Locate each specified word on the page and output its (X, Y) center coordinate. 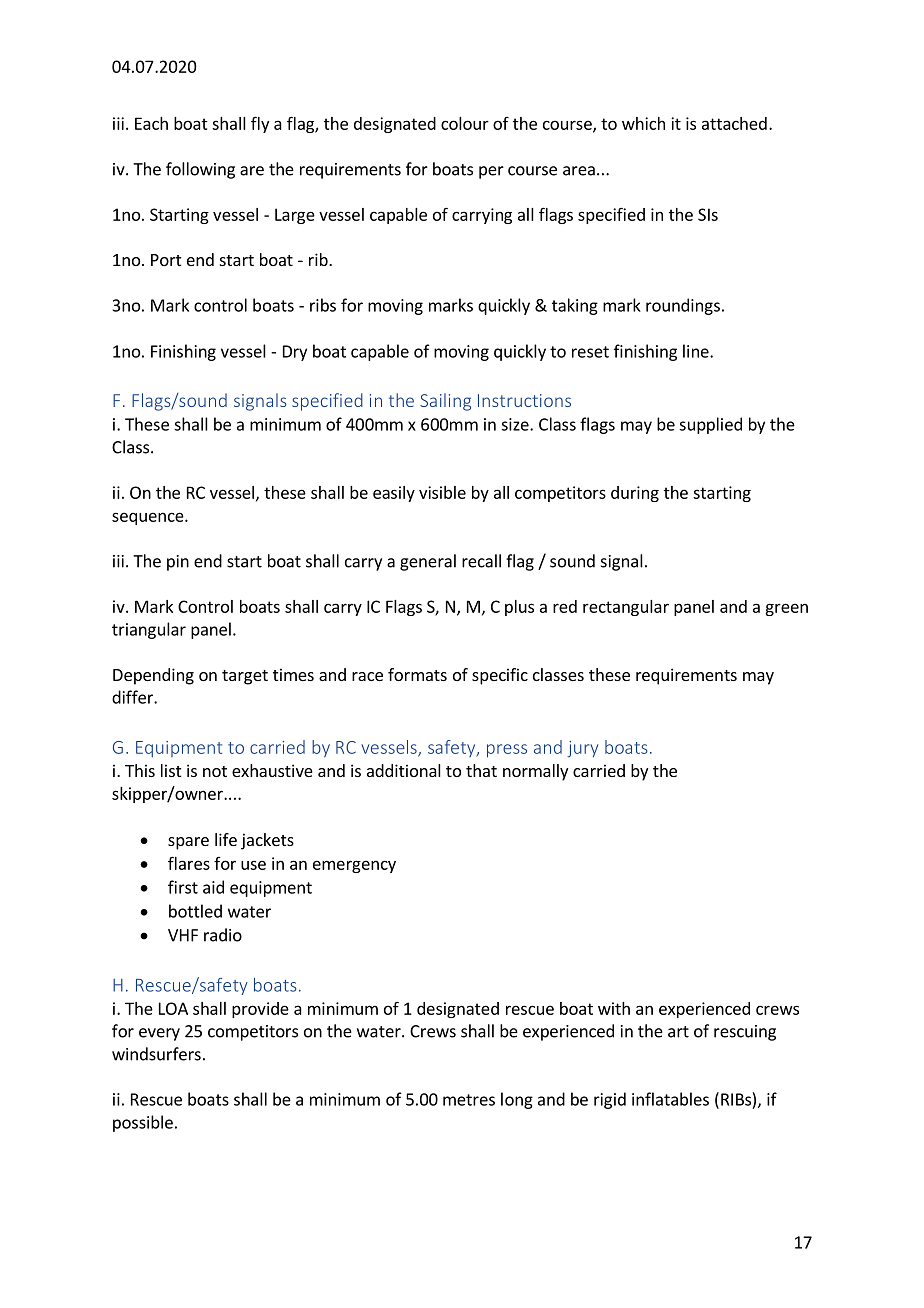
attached (734, 123)
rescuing (745, 1033)
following (200, 170)
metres (469, 1100)
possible (143, 1123)
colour (465, 123)
